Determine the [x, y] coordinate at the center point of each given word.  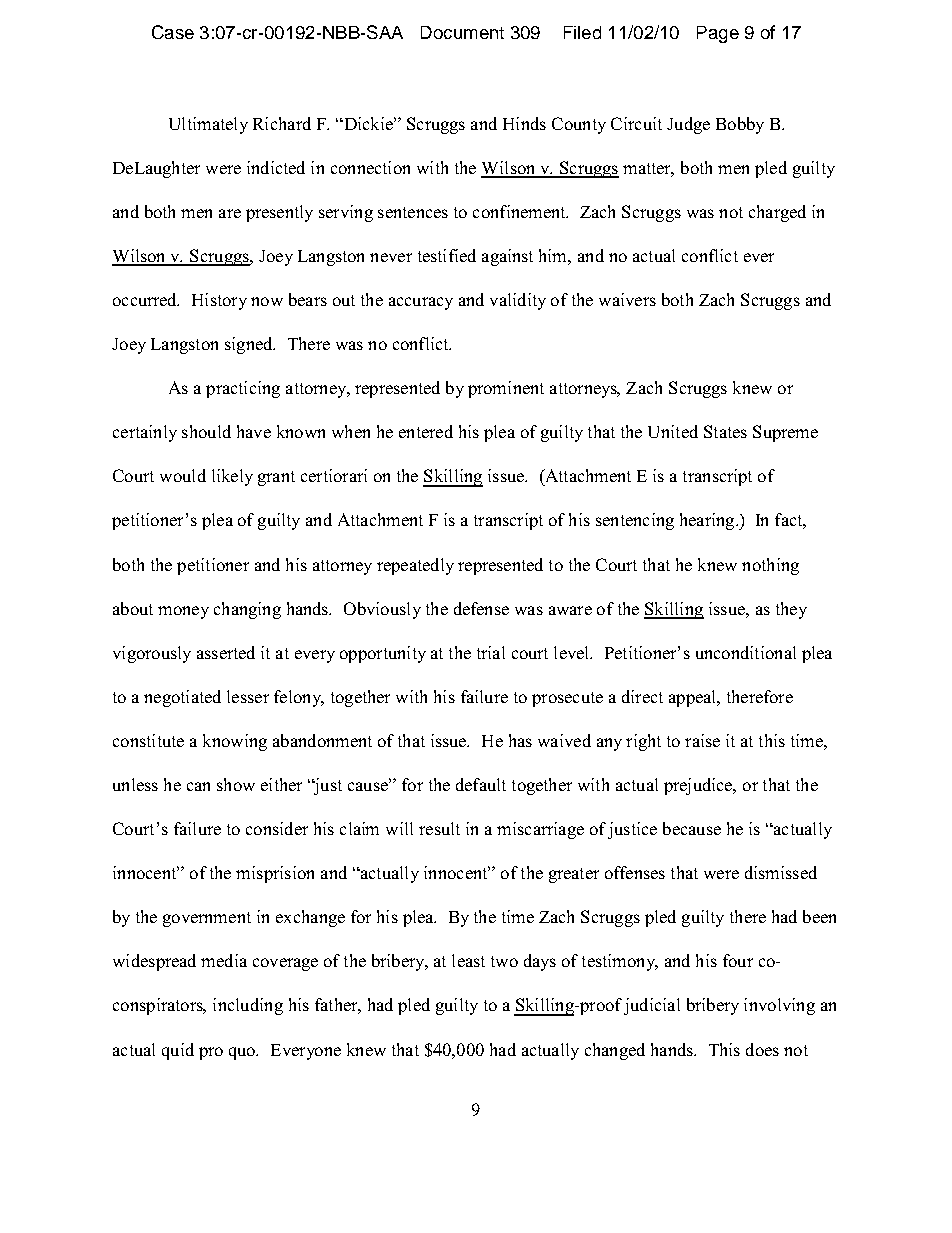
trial [491, 652]
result [439, 828]
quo [243, 1053]
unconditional [746, 652]
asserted [226, 652]
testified [447, 255]
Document [462, 32]
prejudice [699, 786]
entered [426, 431]
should [206, 431]
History [219, 301]
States [725, 431]
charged [777, 213]
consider [277, 828]
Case [173, 32]
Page [718, 34]
